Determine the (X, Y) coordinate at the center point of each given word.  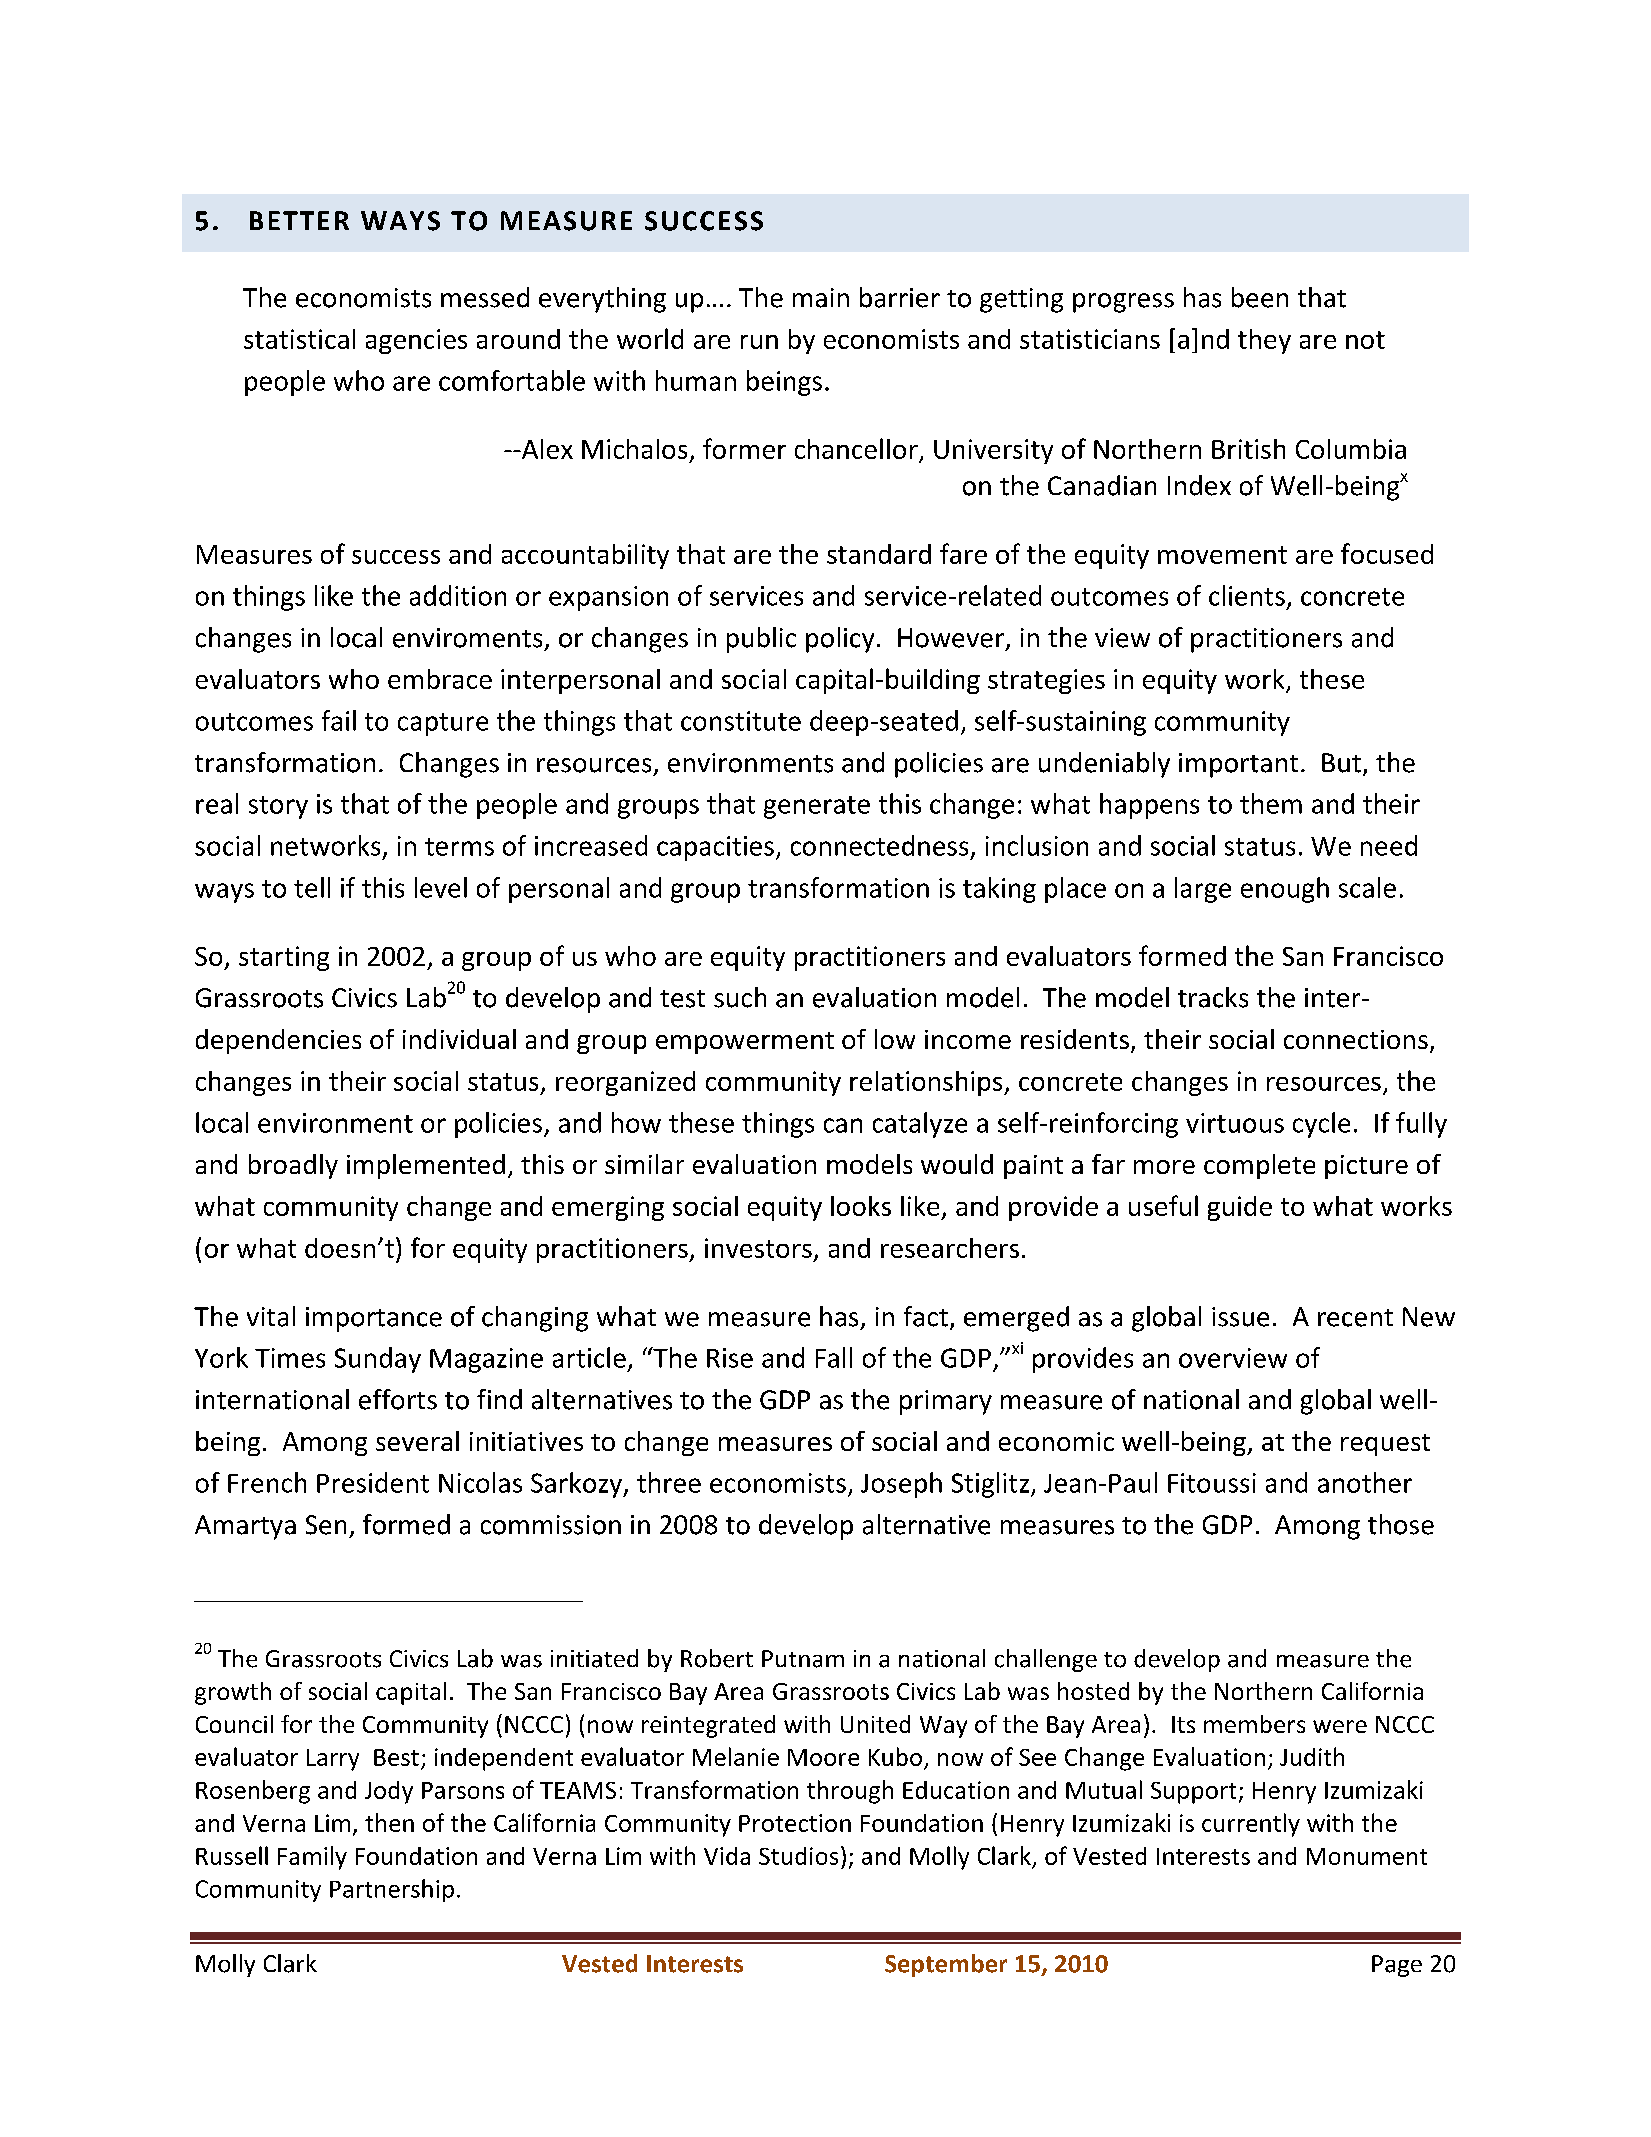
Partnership (392, 1890)
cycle (1321, 1125)
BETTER (299, 220)
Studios (798, 1856)
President (373, 1482)
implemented (426, 1166)
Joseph (901, 1485)
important (1238, 765)
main (821, 298)
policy (840, 640)
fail (339, 720)
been (1260, 297)
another (1365, 1482)
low (895, 1039)
